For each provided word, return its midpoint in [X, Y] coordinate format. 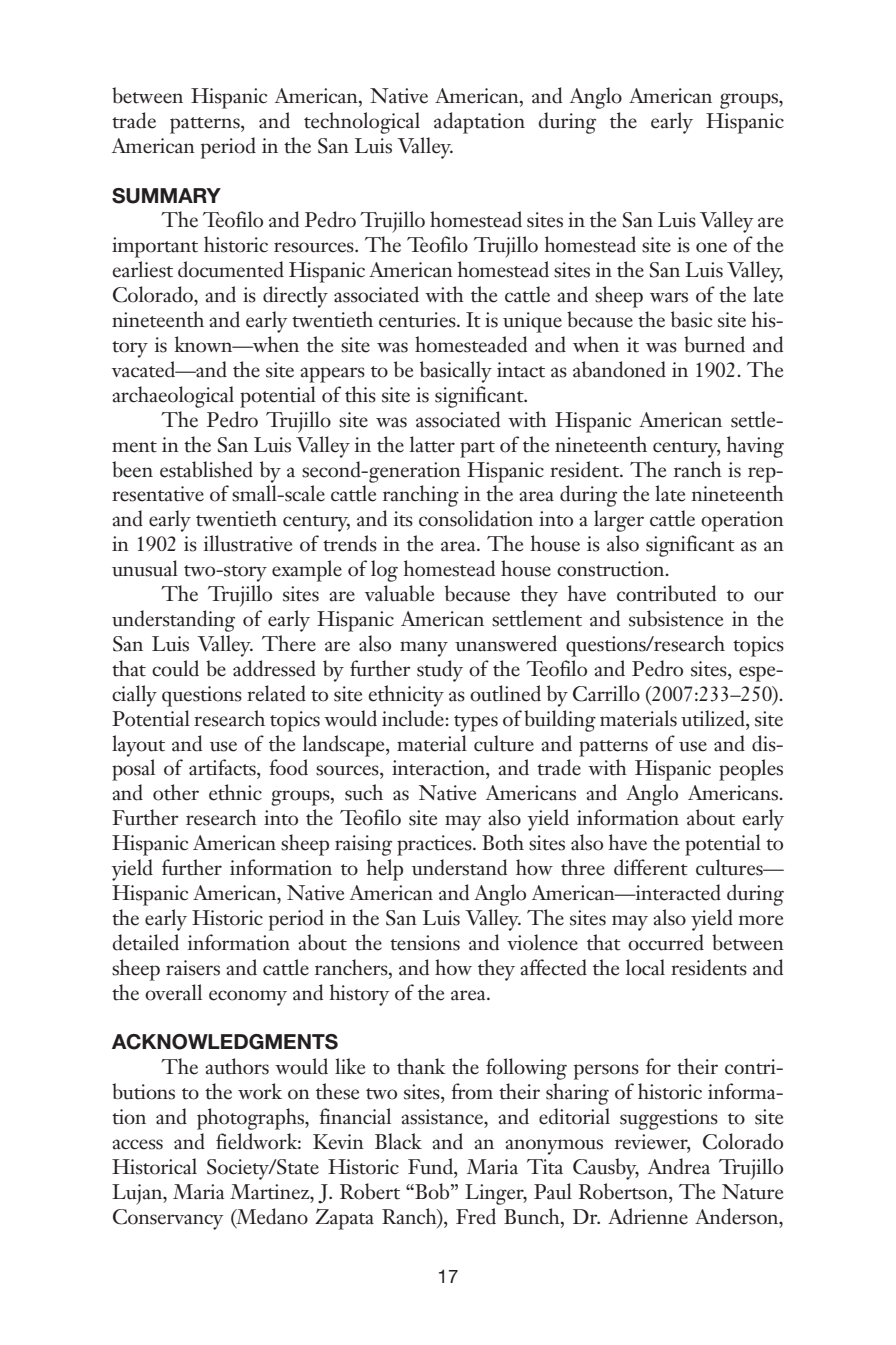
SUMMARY [166, 196]
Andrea [679, 1166]
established [206, 469]
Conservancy [168, 1219]
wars [669, 297]
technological [362, 123]
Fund [431, 1166]
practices [435, 845]
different [651, 867]
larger [619, 521]
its [403, 519]
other [176, 792]
